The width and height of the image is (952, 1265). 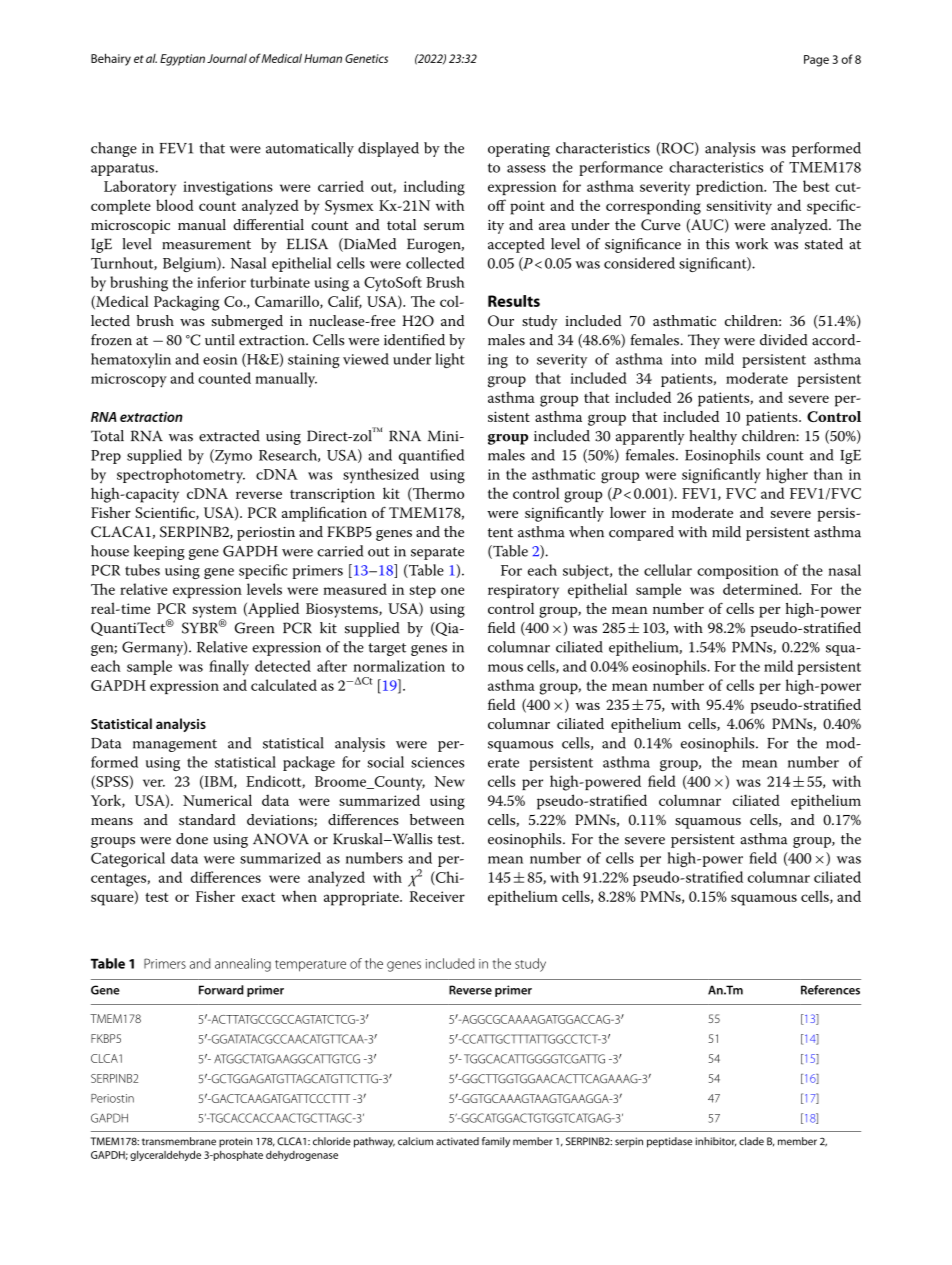 I want to click on References, so click(x=830, y=990).
